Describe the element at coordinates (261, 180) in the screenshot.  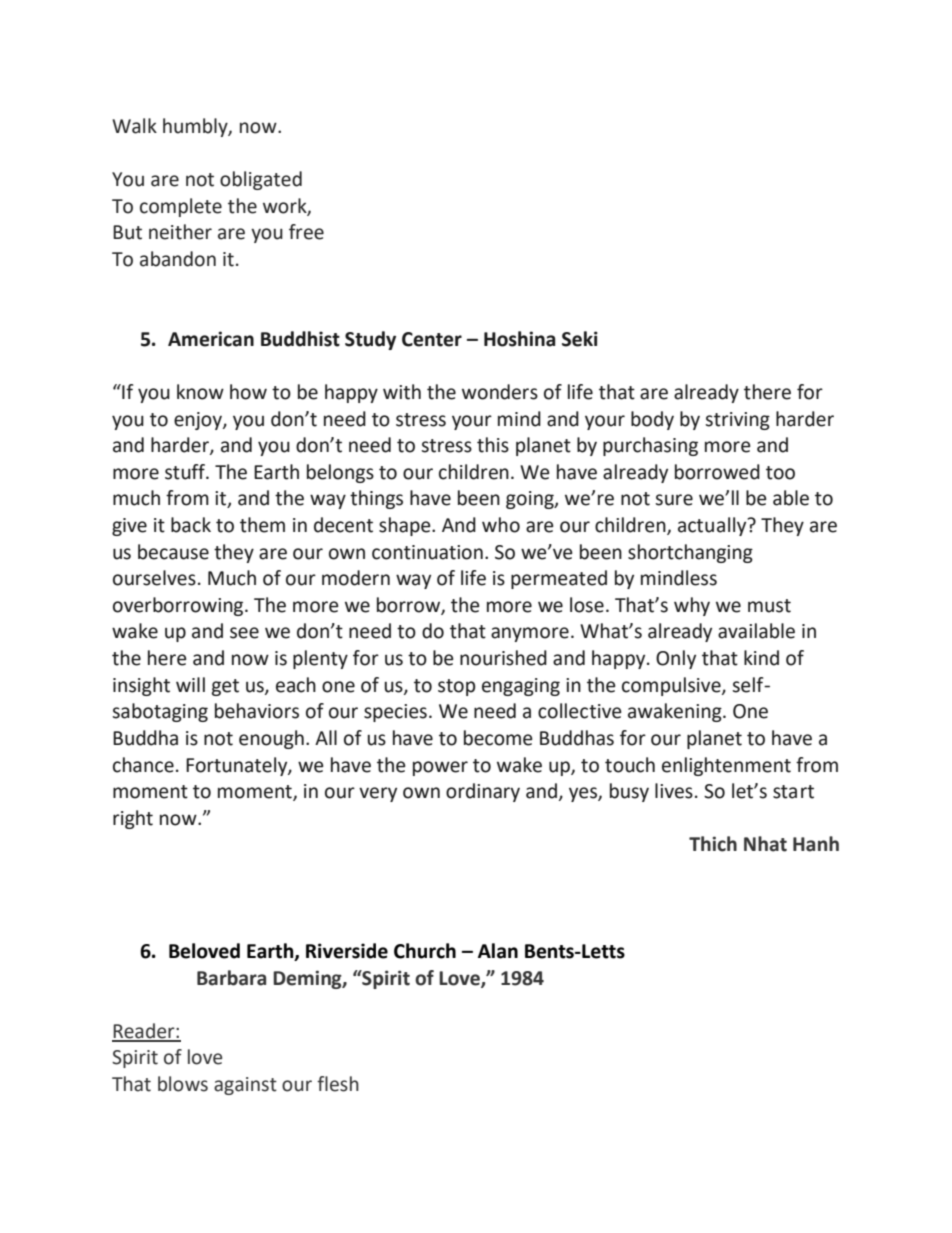
I see `obligated` at that location.
